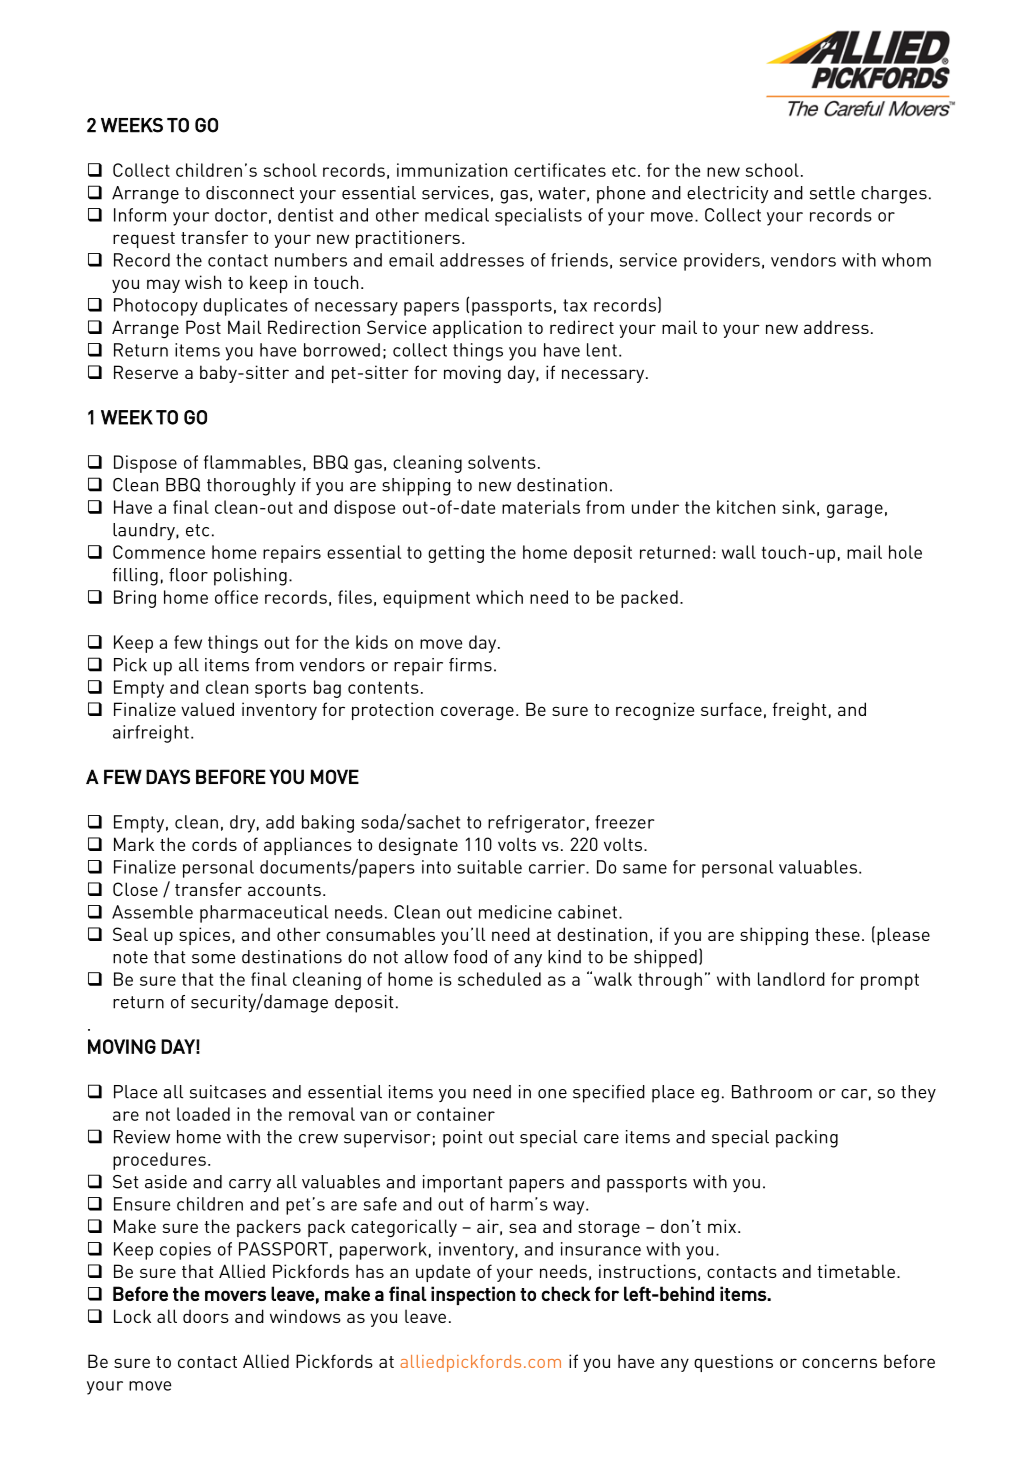 The image size is (1012, 1461). What do you see at coordinates (250, 193) in the screenshot?
I see `disconnect` at bounding box center [250, 193].
